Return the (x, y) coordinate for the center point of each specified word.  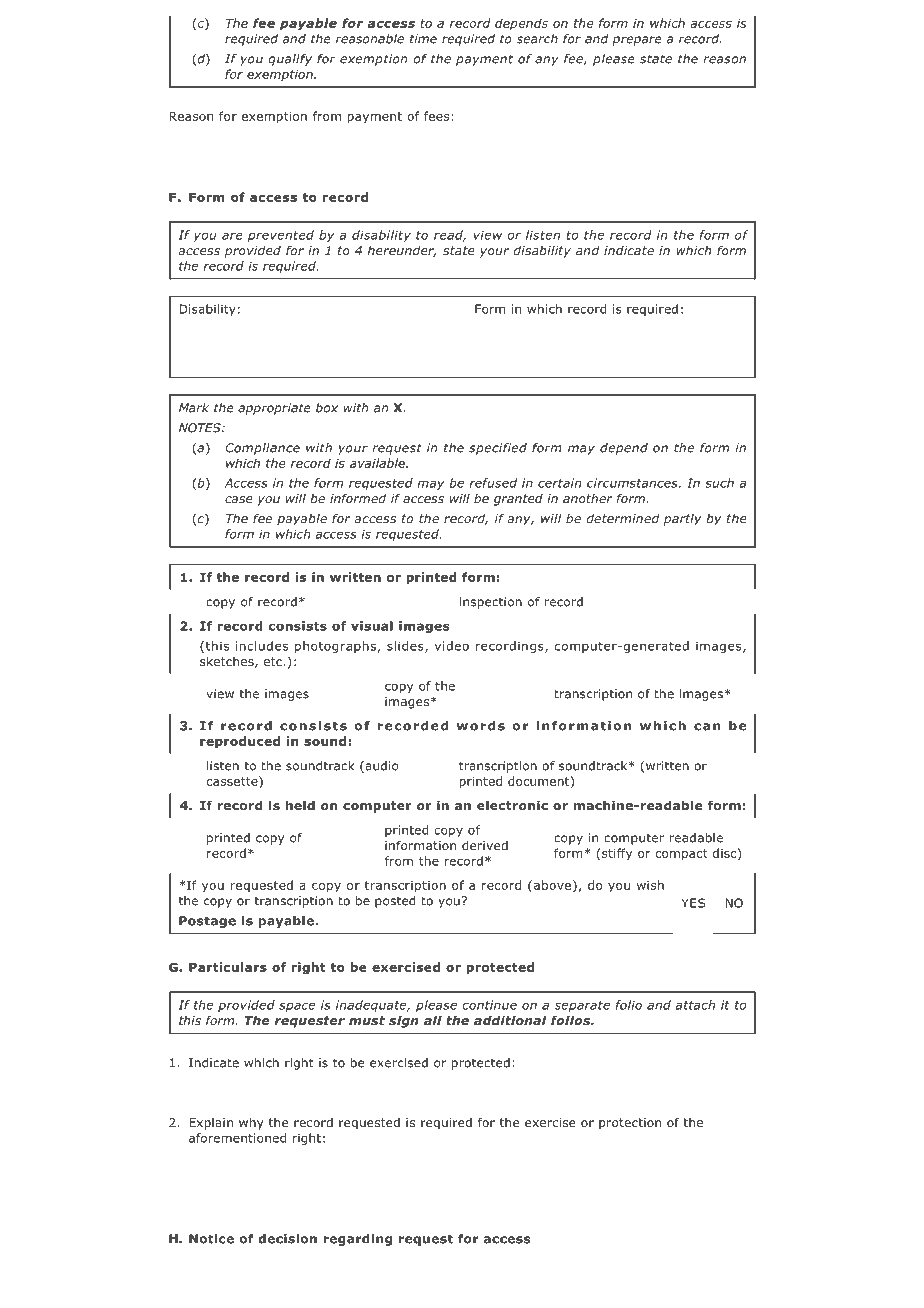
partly (683, 519)
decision (288, 1239)
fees (436, 116)
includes (262, 646)
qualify (290, 60)
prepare (637, 41)
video (452, 646)
